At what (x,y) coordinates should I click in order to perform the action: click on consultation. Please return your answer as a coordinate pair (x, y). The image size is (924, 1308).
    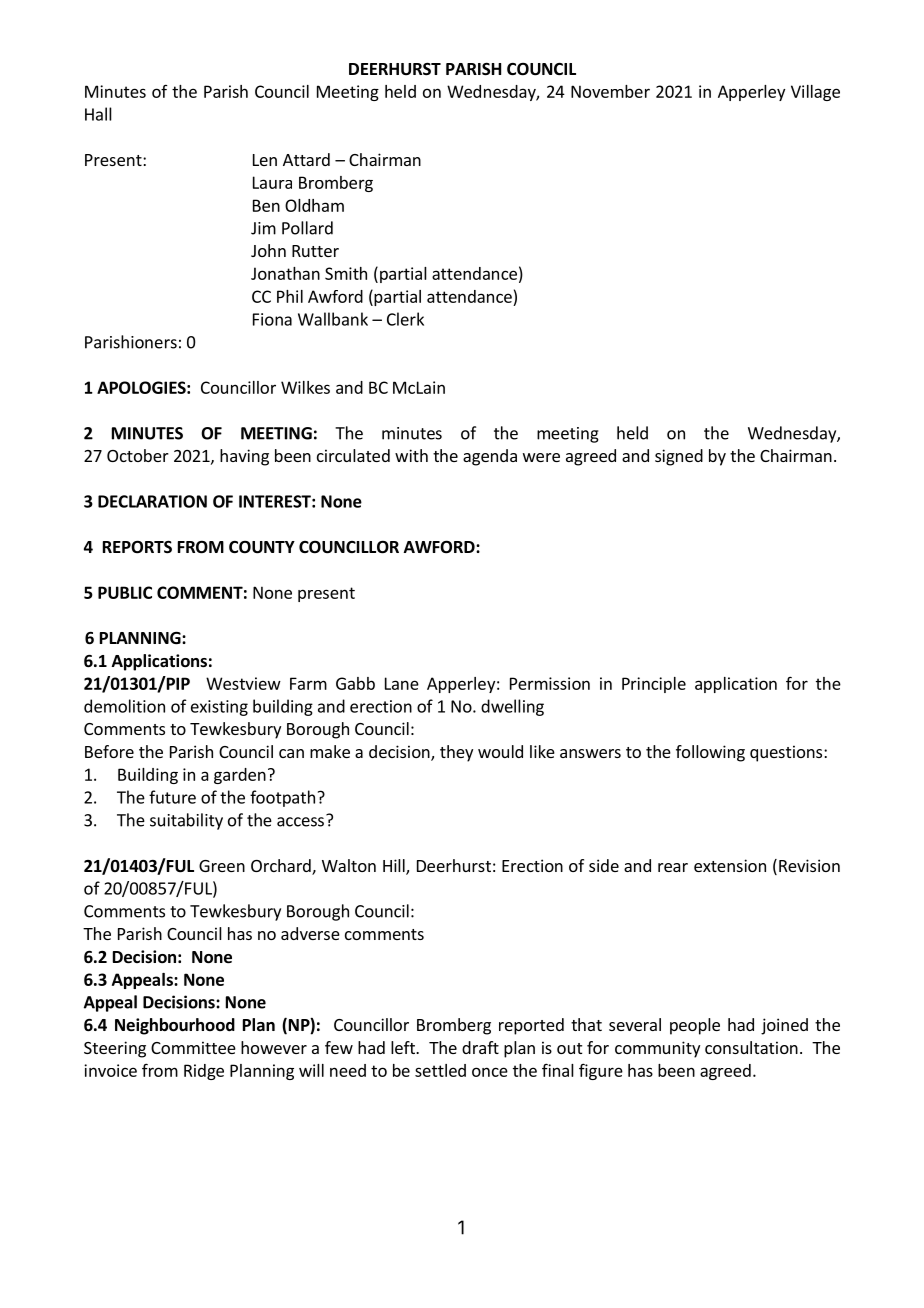
    Looking at the image, I should click on (751, 1047).
